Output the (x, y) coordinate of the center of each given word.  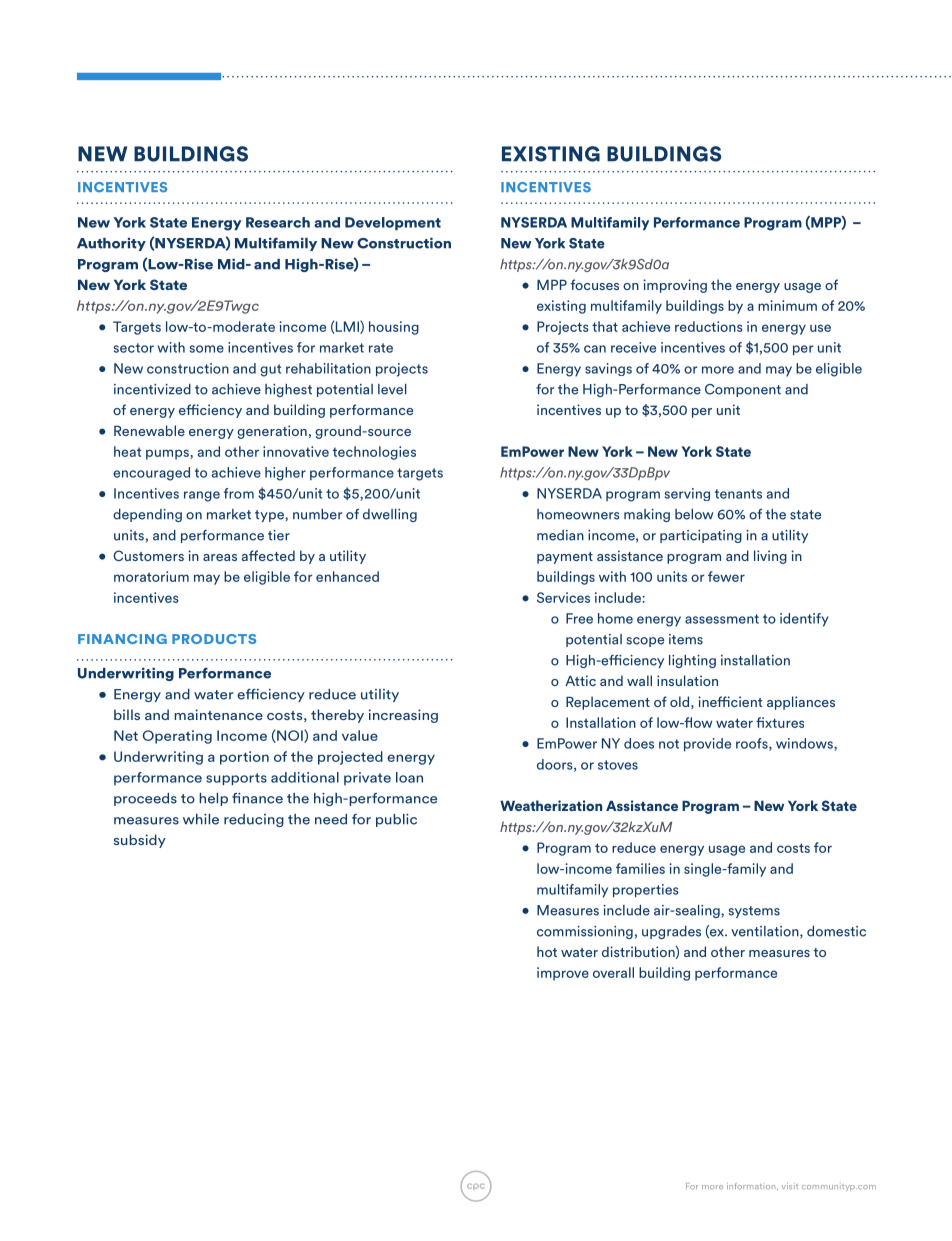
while (201, 819)
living (770, 557)
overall (613, 972)
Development (393, 224)
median (560, 535)
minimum (787, 305)
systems (754, 912)
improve (563, 974)
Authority (111, 244)
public (396, 820)
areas (220, 557)
